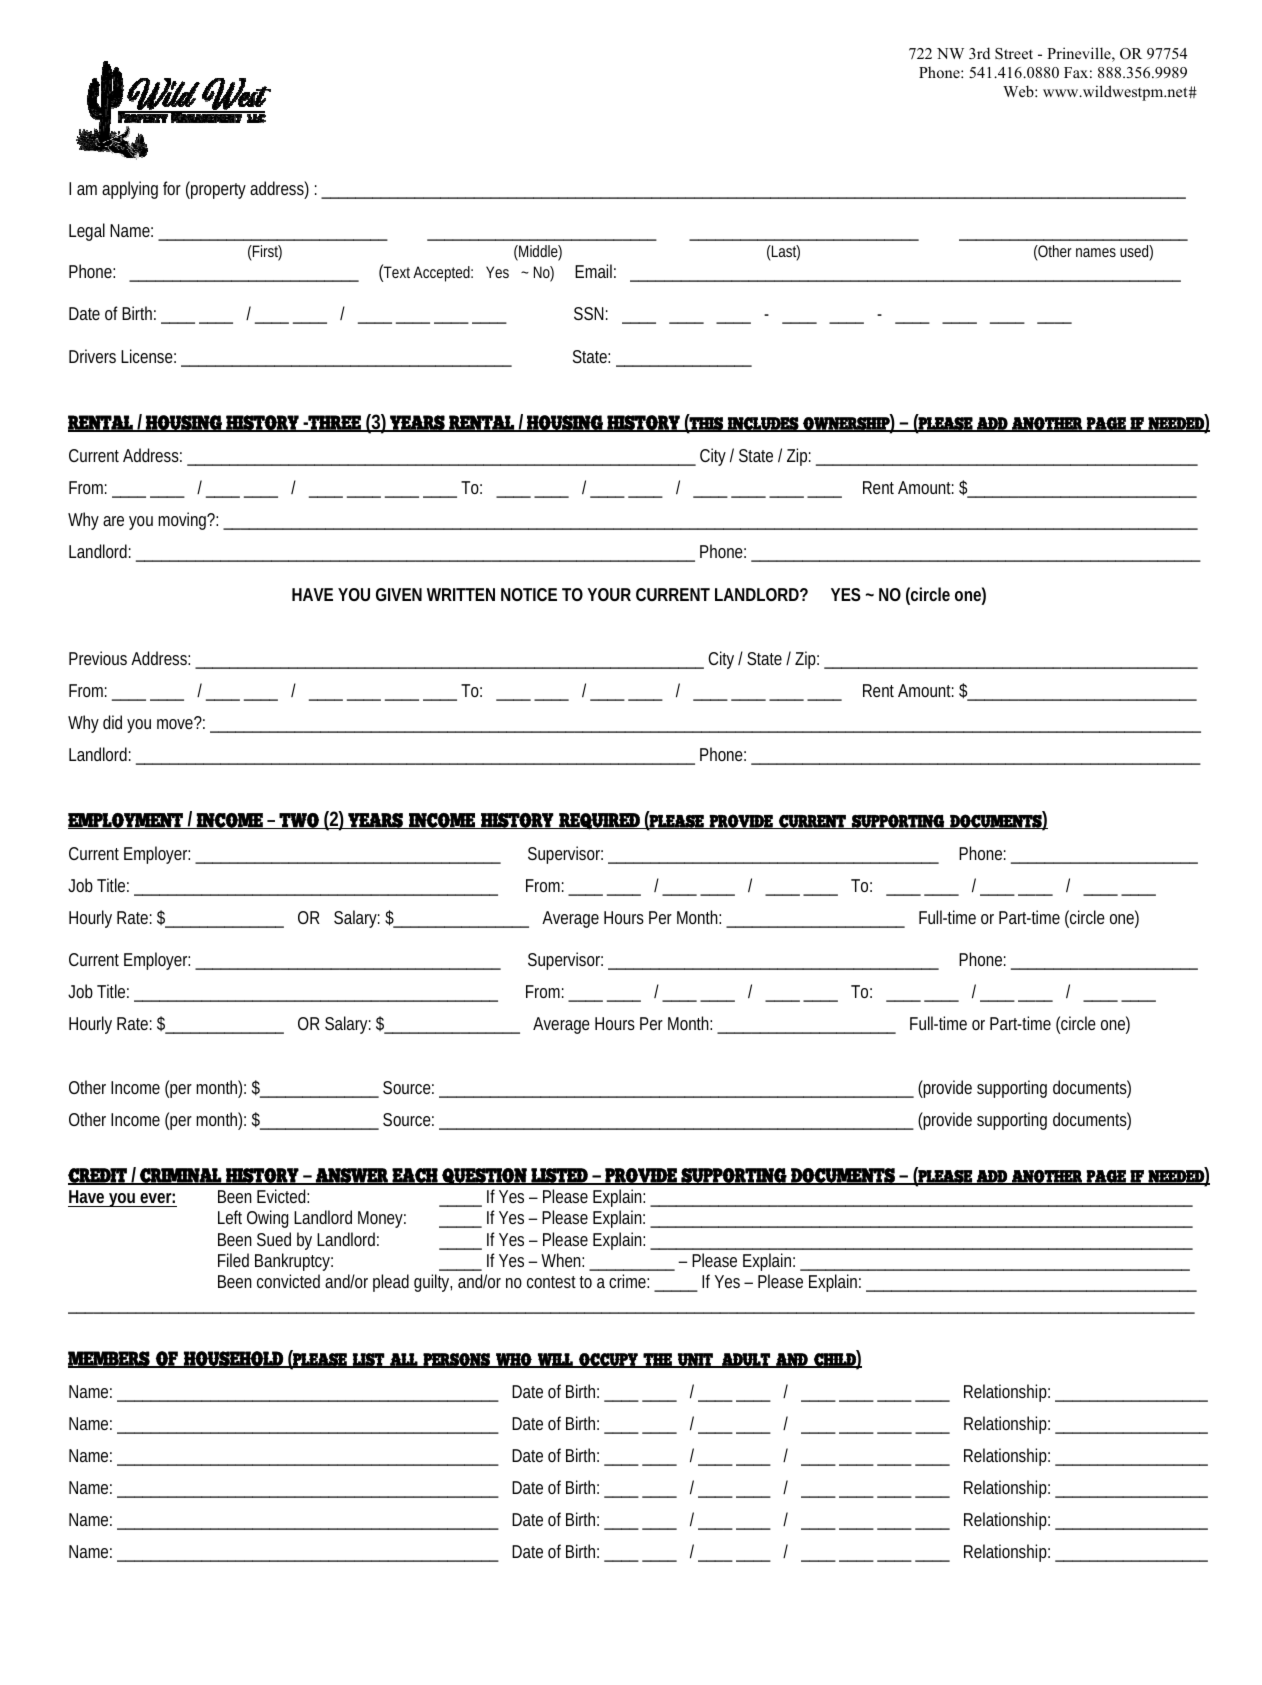  I want to click on move, so click(175, 724).
